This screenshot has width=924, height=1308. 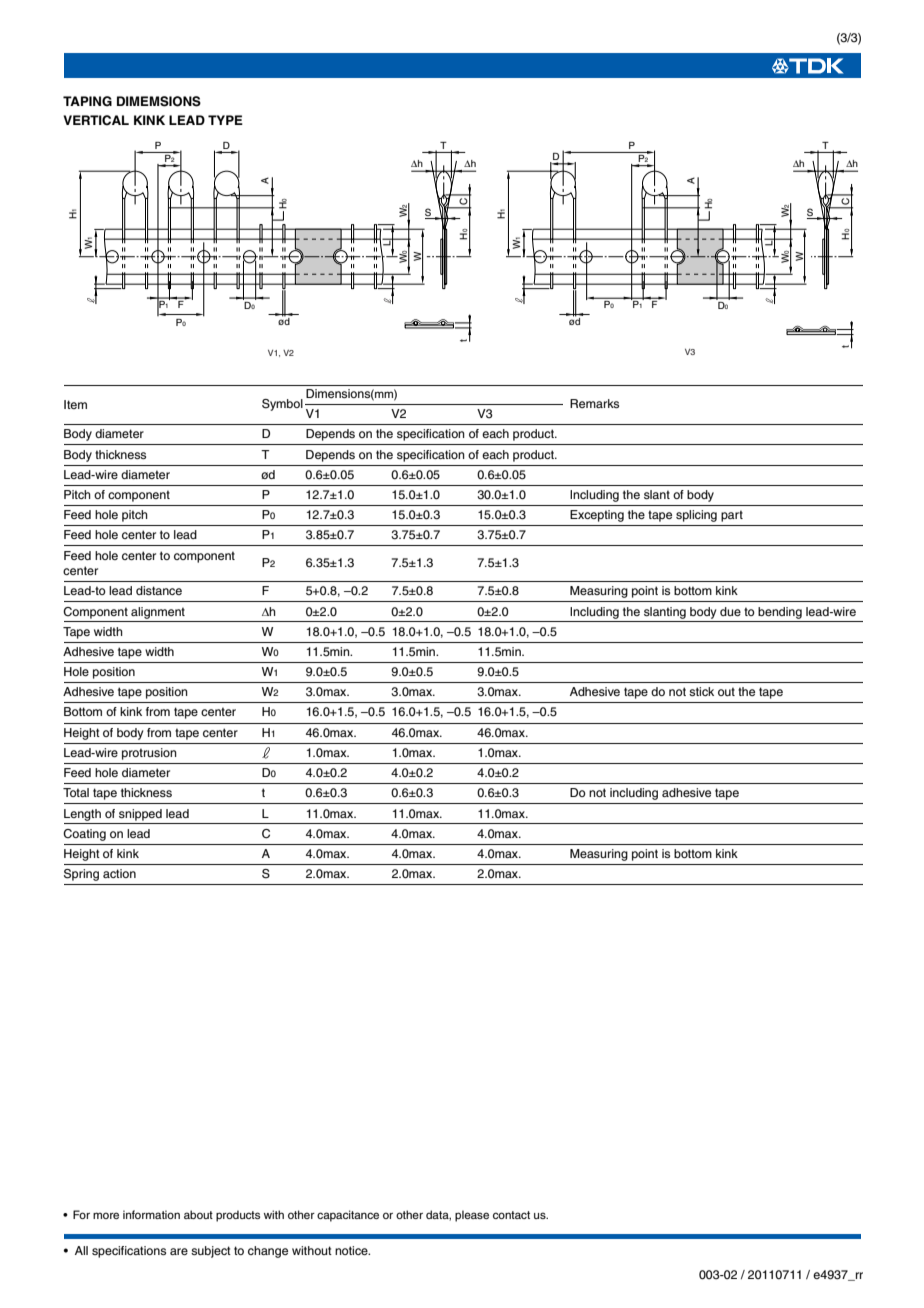 I want to click on Item, so click(x=75, y=404).
